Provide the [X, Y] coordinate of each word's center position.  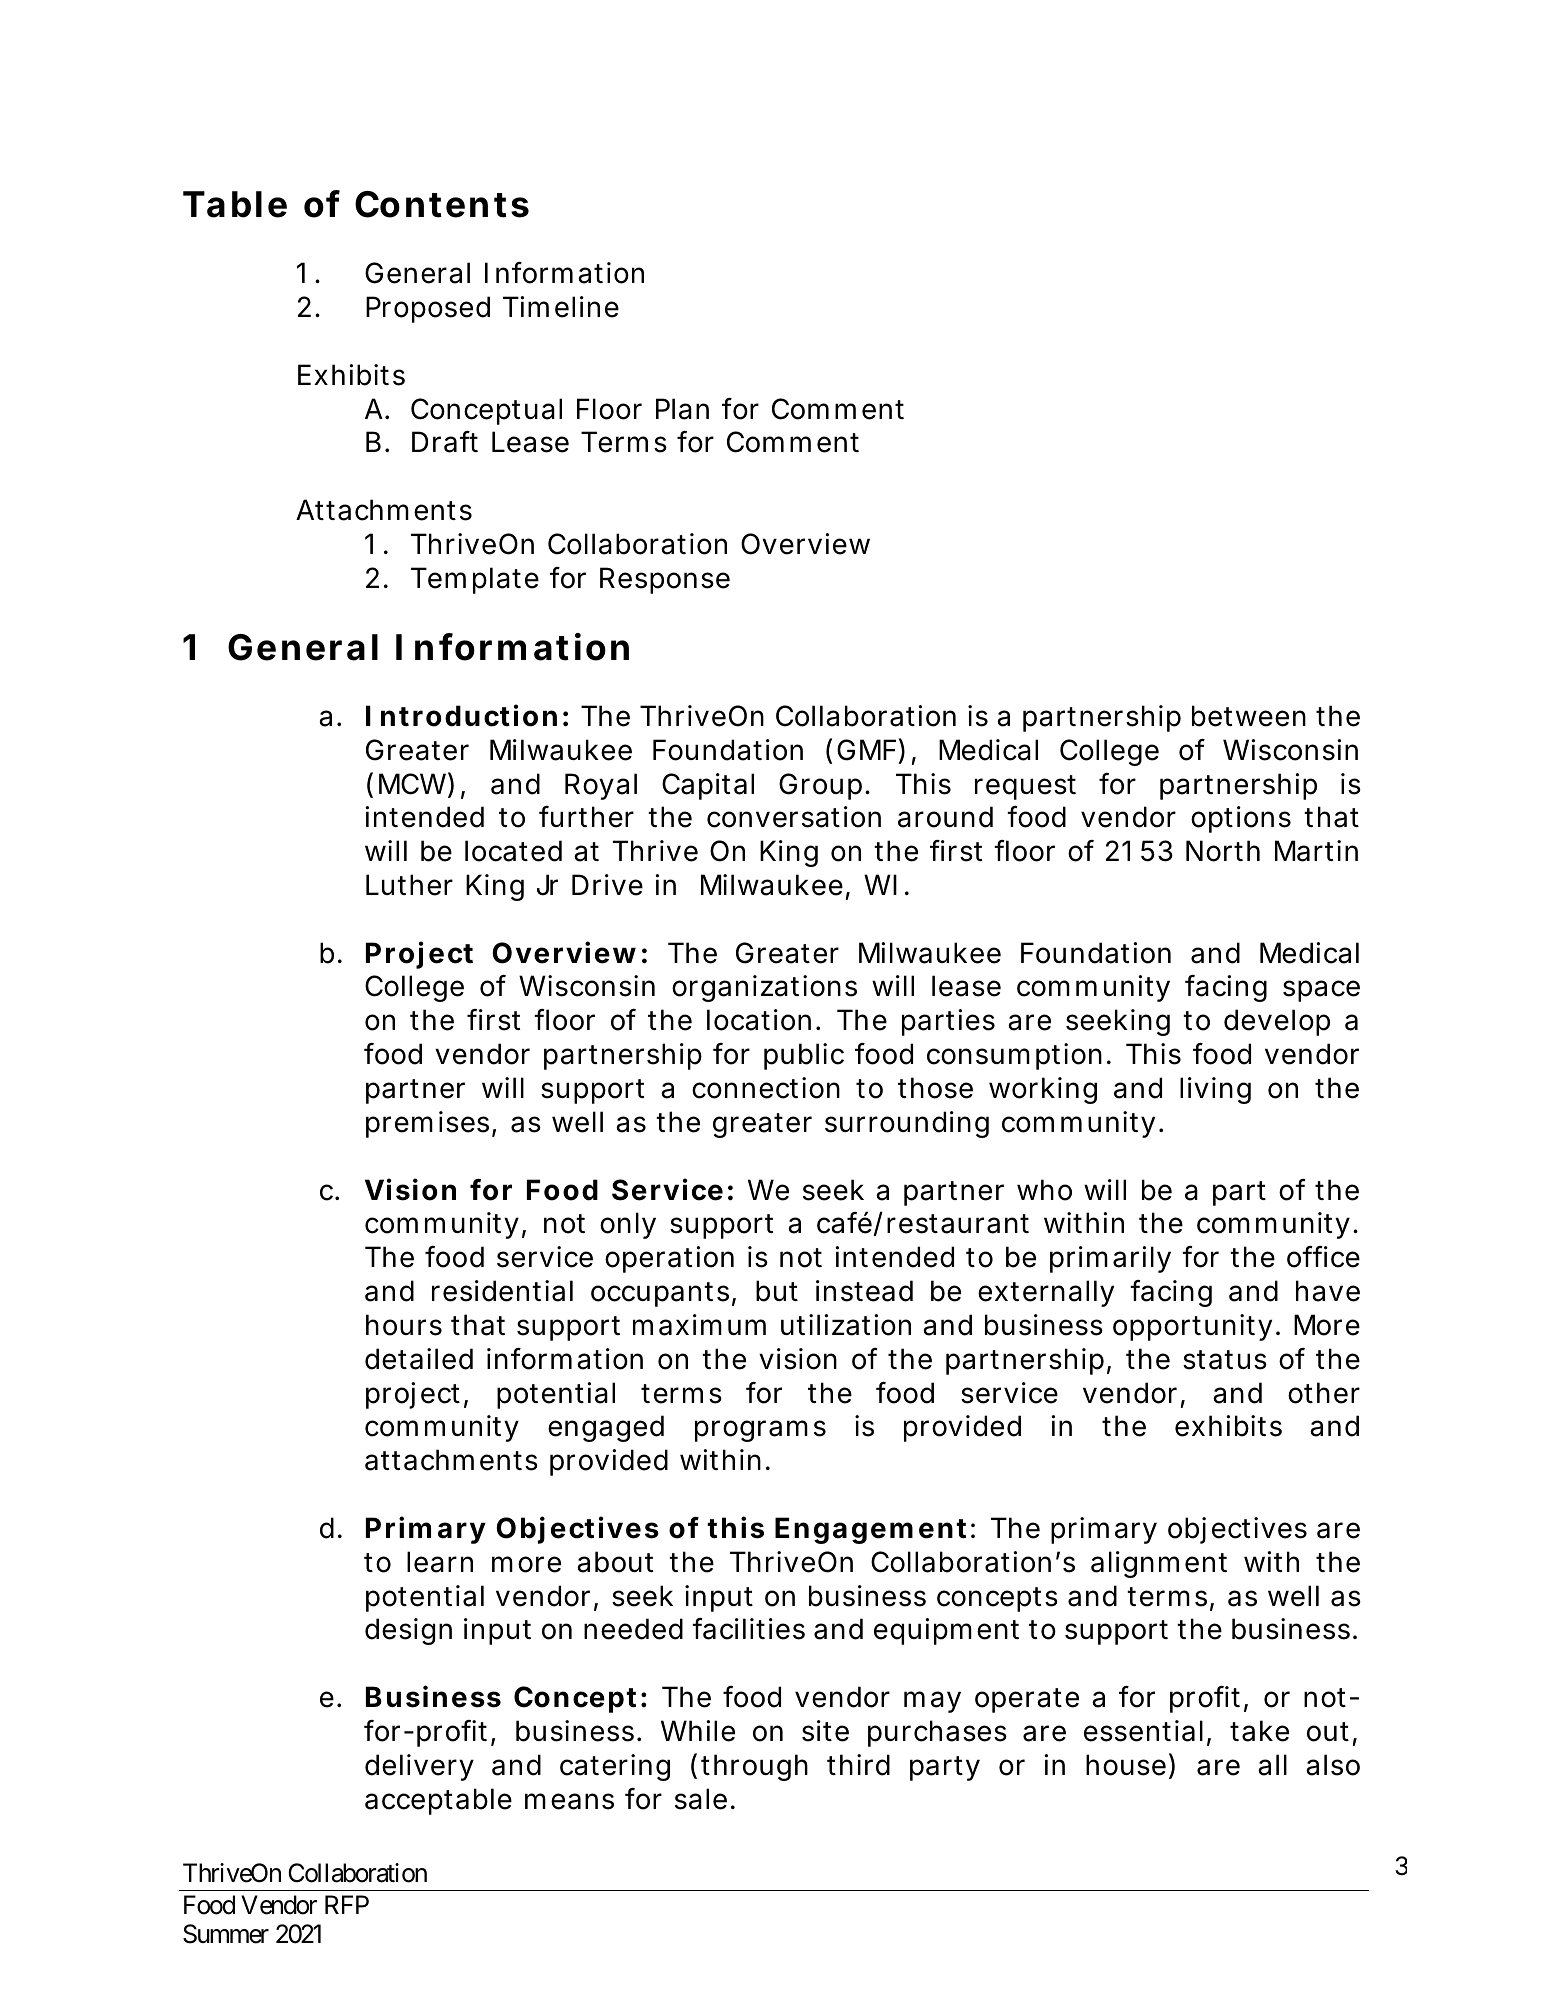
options [1241, 819]
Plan [682, 409]
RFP [347, 1904]
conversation [794, 817]
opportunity [1192, 1327]
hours [404, 1325]
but [777, 1291]
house [1126, 1765]
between [1249, 716]
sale [701, 1799]
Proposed [428, 309]
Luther [409, 885]
